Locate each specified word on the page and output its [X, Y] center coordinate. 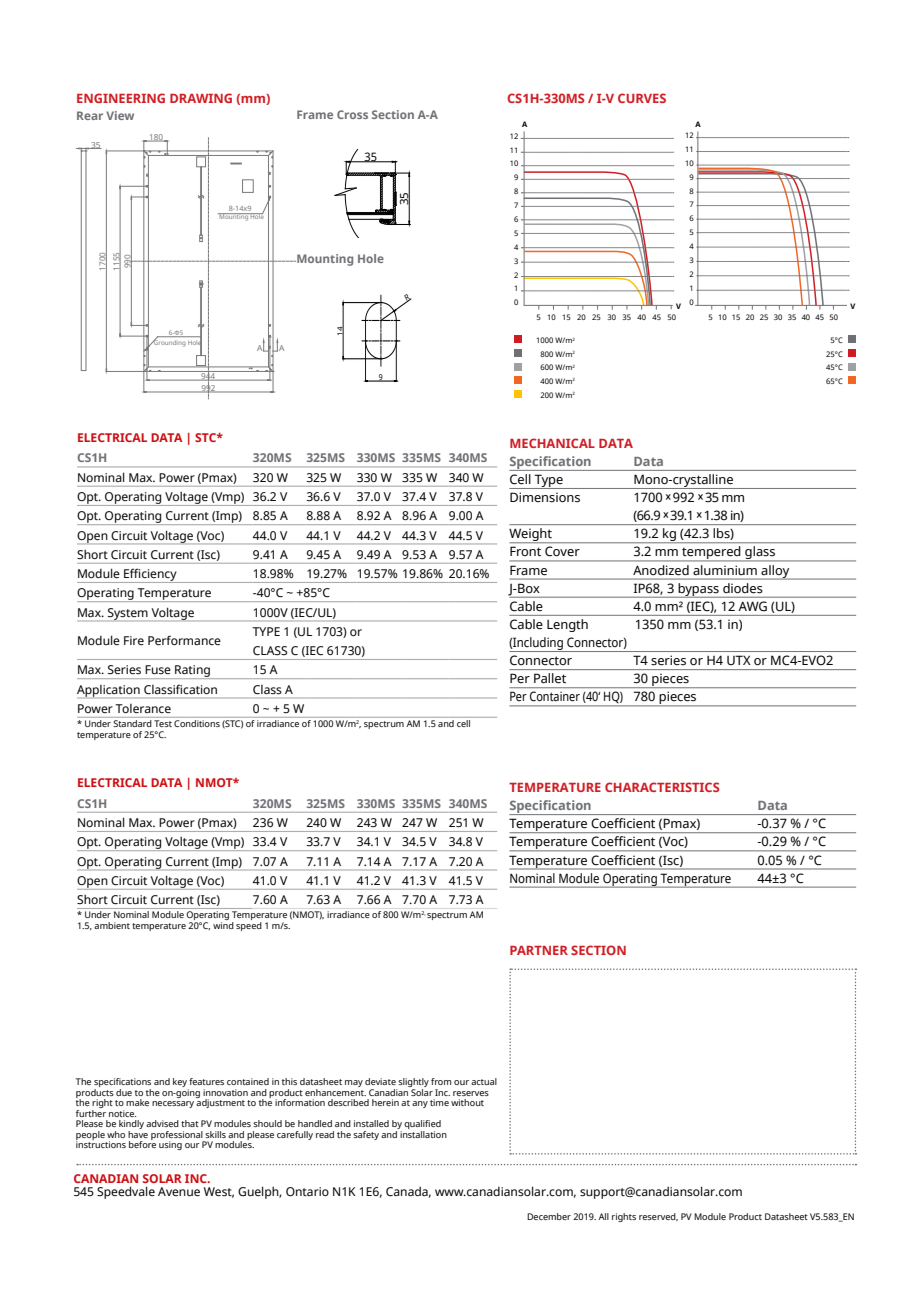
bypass [698, 590]
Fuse [158, 669]
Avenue [179, 1191]
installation [422, 1133]
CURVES [642, 98]
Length [567, 625]
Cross [352, 114]
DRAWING [201, 98]
